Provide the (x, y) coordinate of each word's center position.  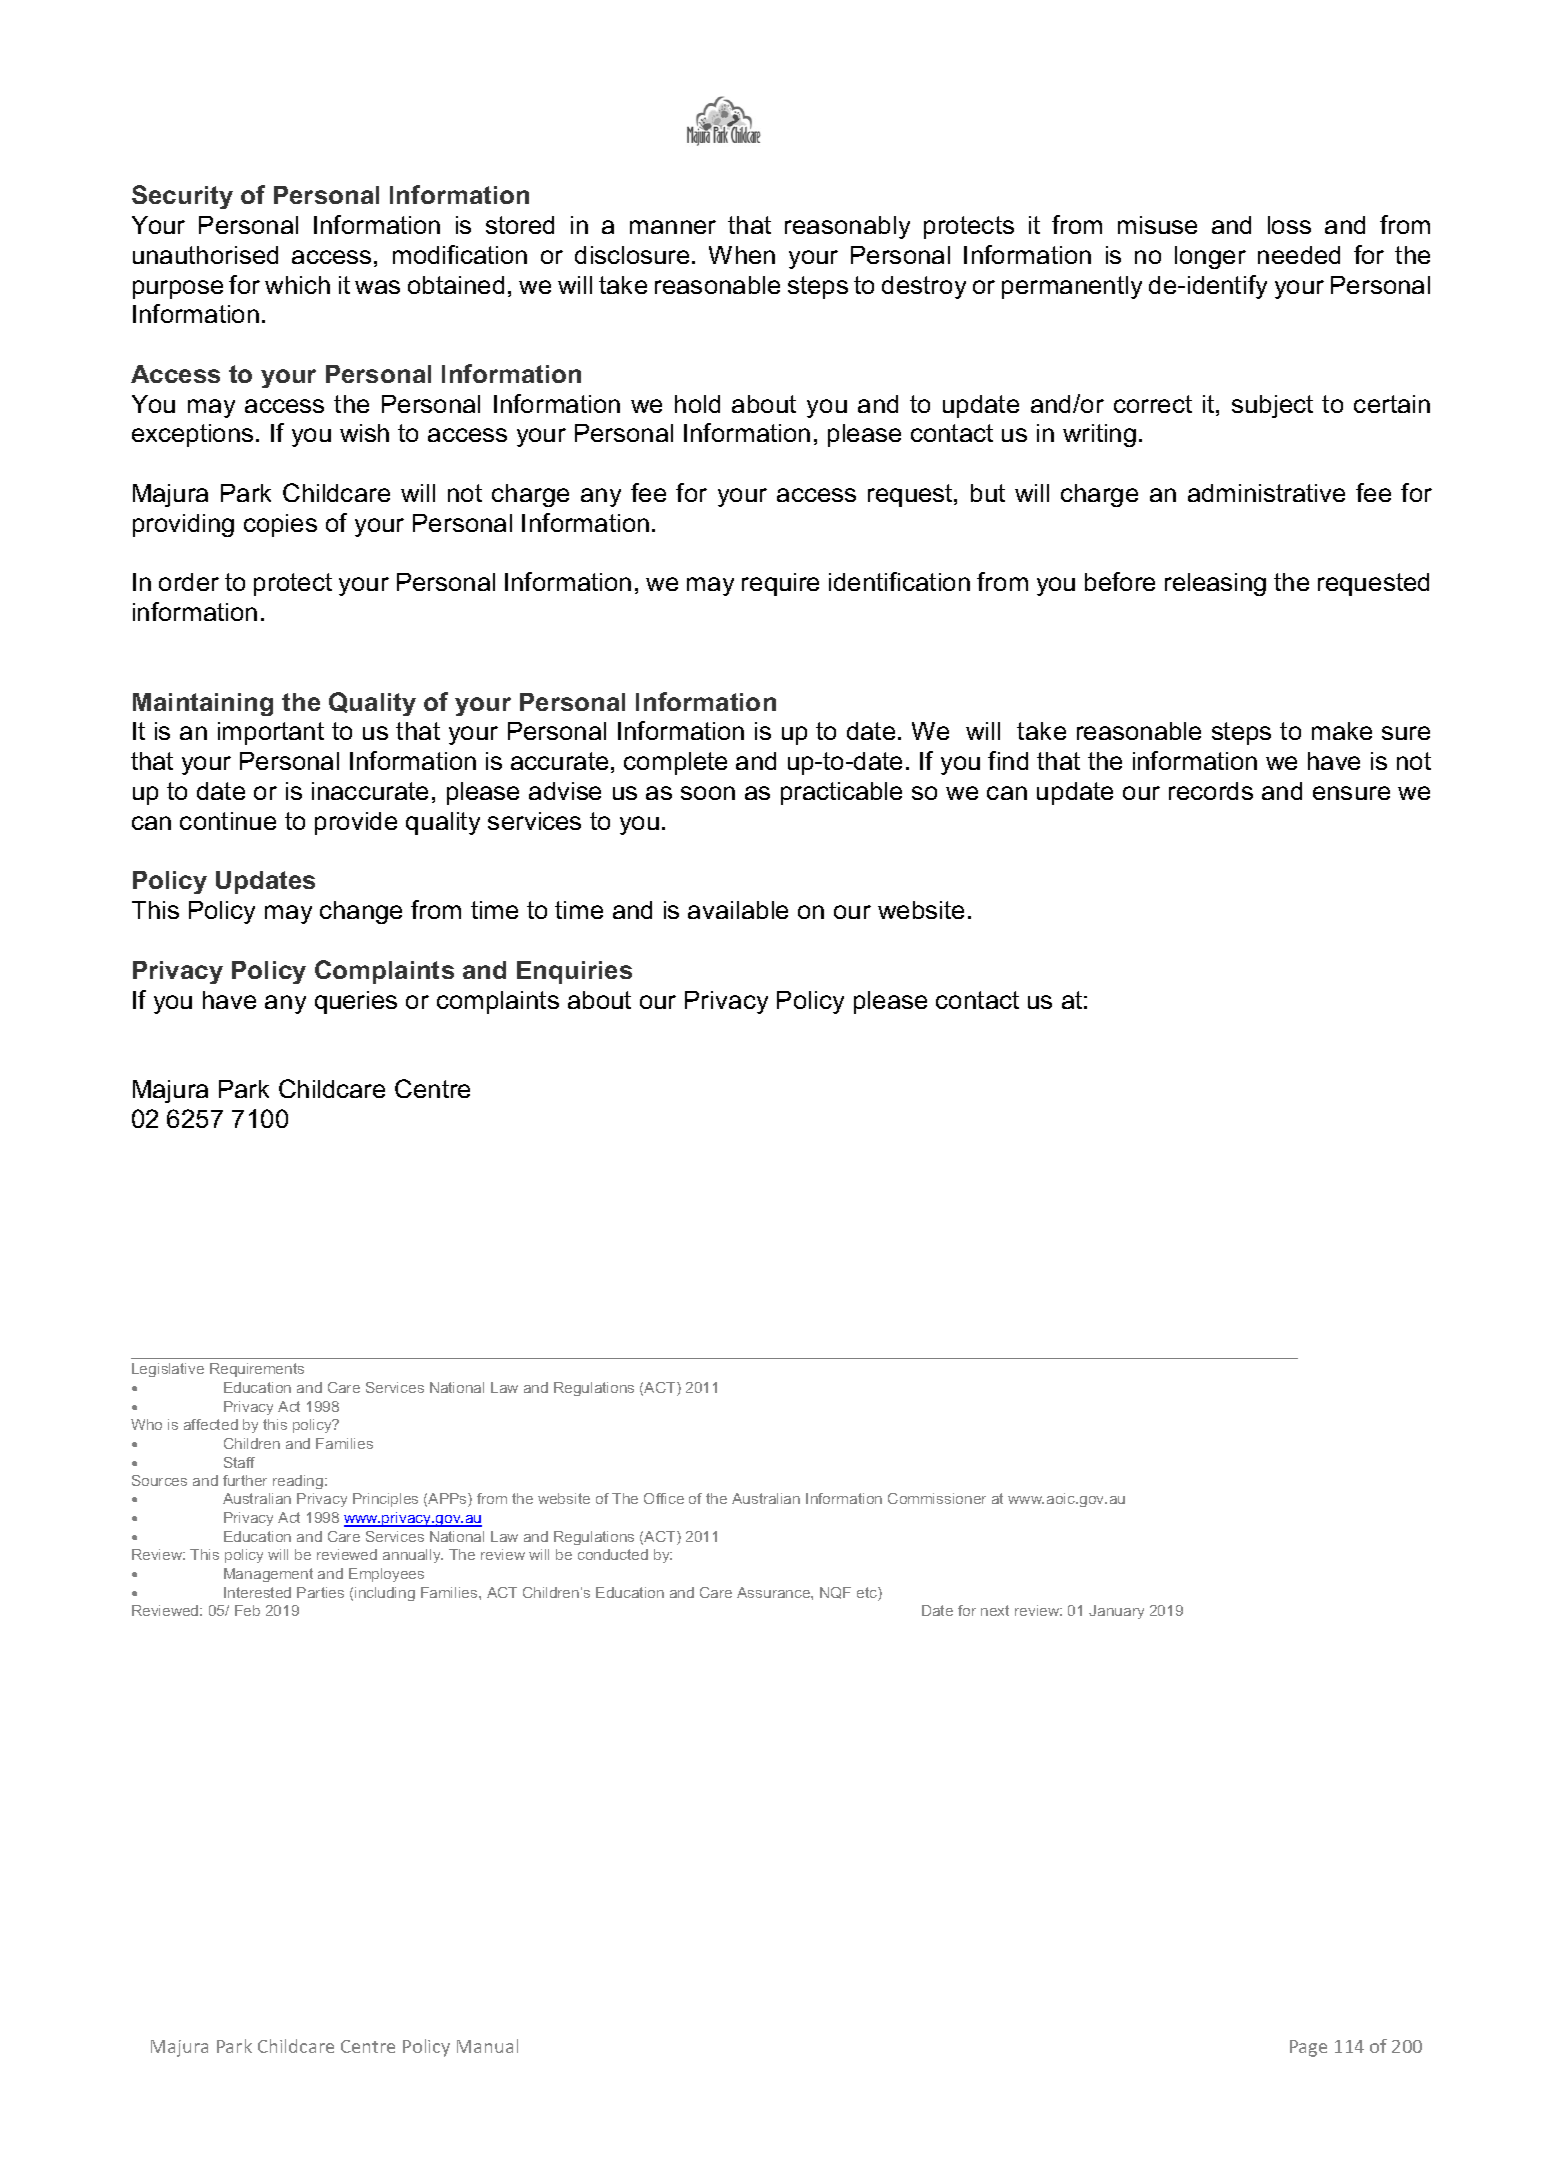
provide (356, 823)
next (995, 1610)
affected (211, 1424)
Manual (487, 2046)
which (297, 285)
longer (1210, 257)
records (1211, 791)
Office (664, 1498)
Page (1308, 2048)
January (1116, 1612)
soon (708, 793)
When (742, 255)
